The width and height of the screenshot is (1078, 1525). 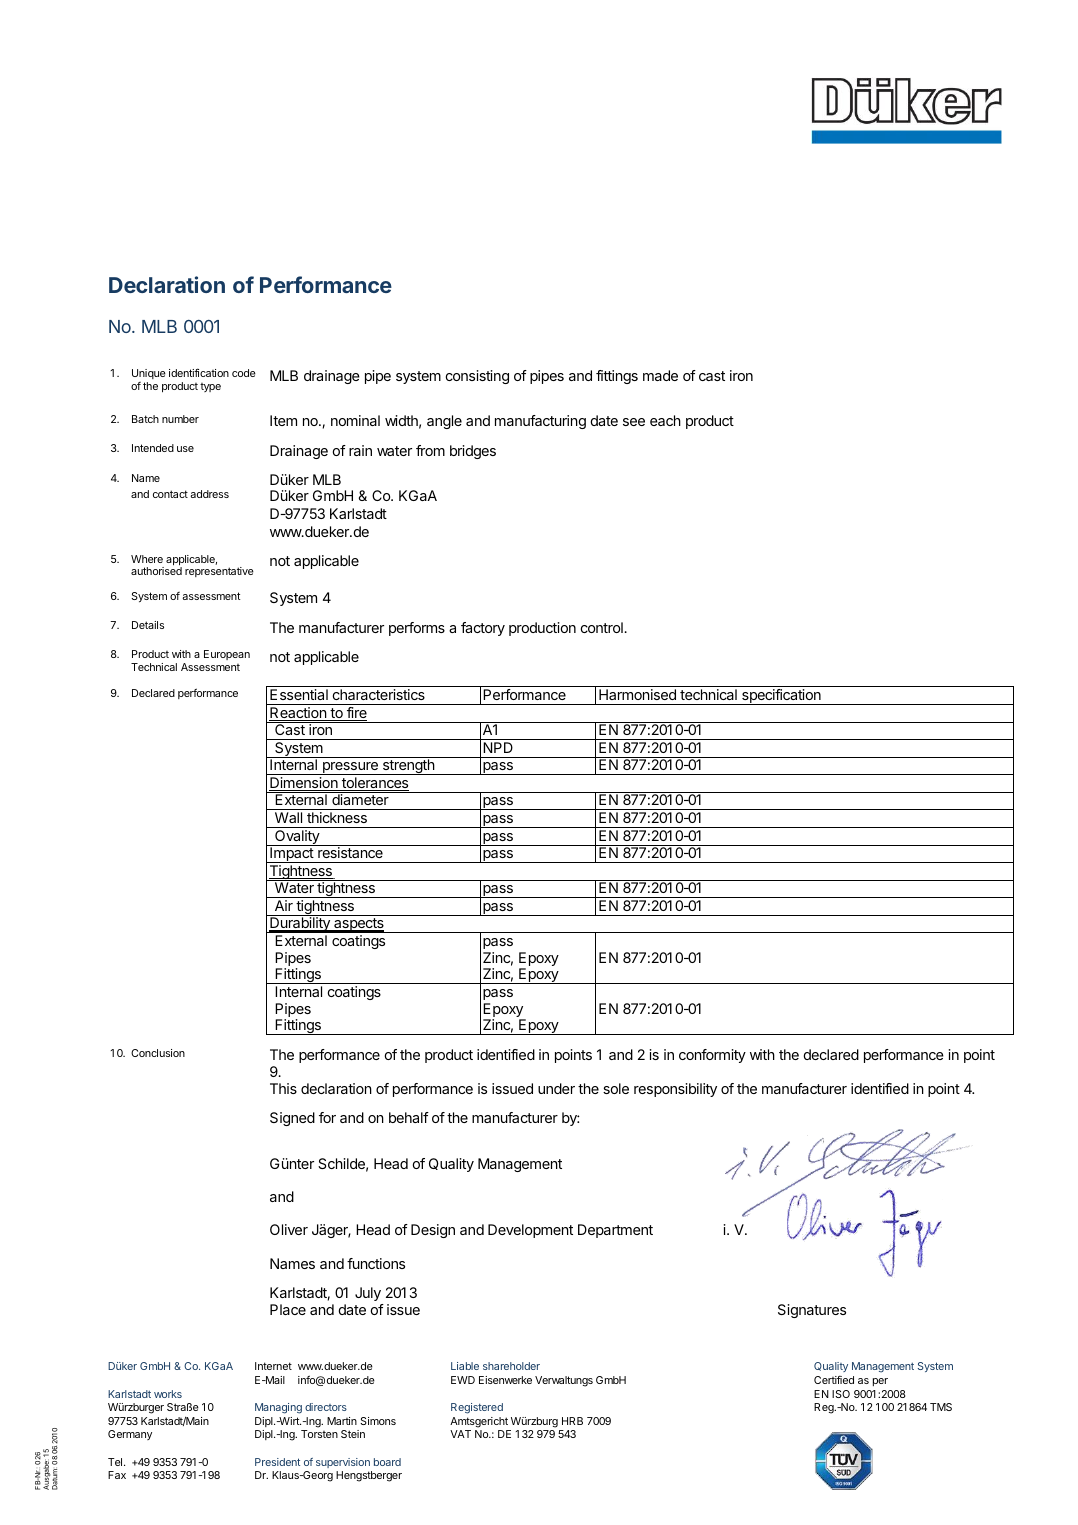 I want to click on President, so click(x=277, y=1462).
